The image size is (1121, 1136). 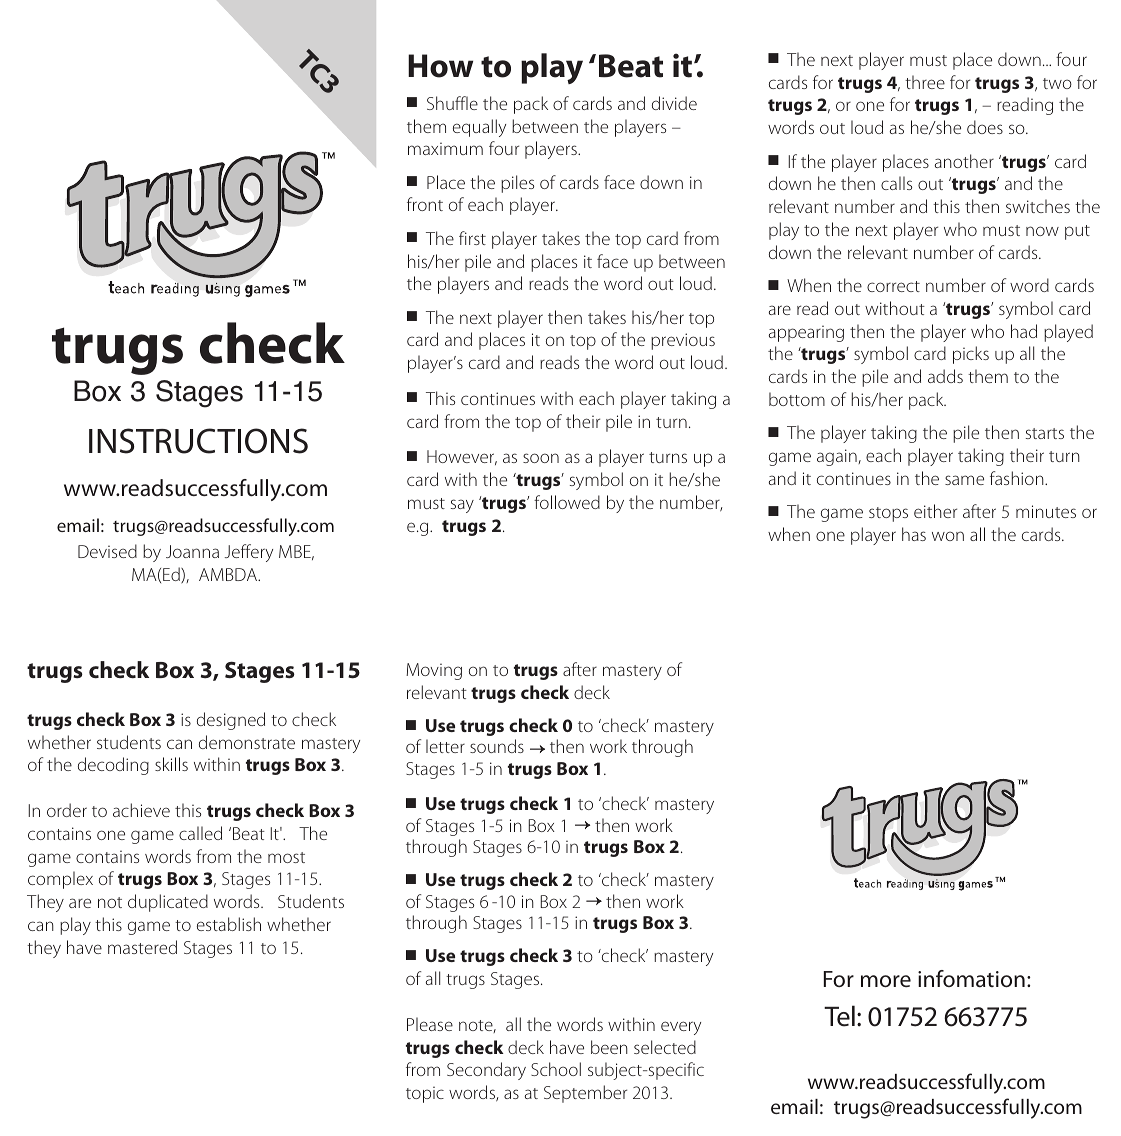 What do you see at coordinates (948, 536) in the screenshot?
I see `won` at bounding box center [948, 536].
